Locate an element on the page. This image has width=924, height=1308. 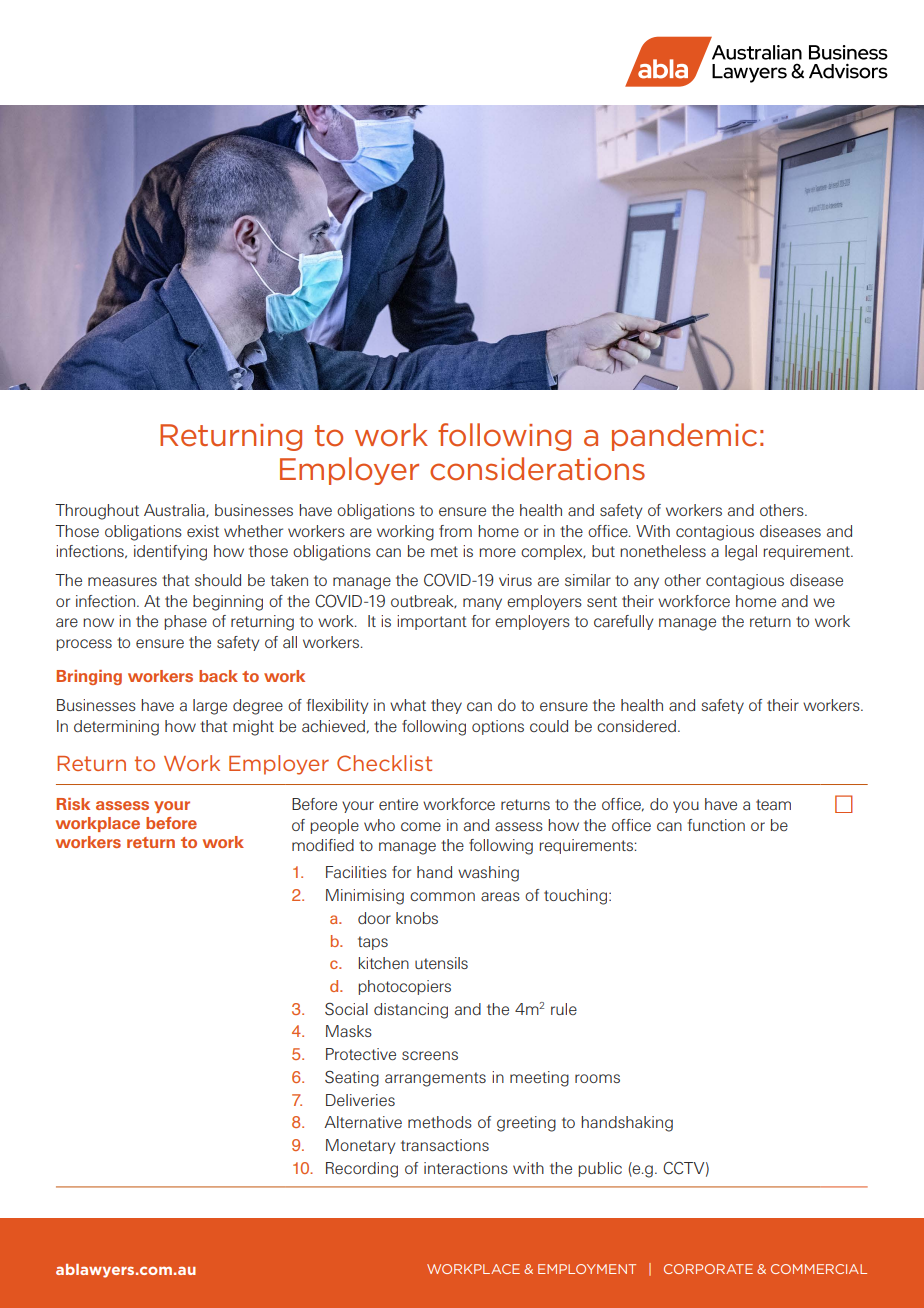
Throughout is located at coordinates (97, 512).
